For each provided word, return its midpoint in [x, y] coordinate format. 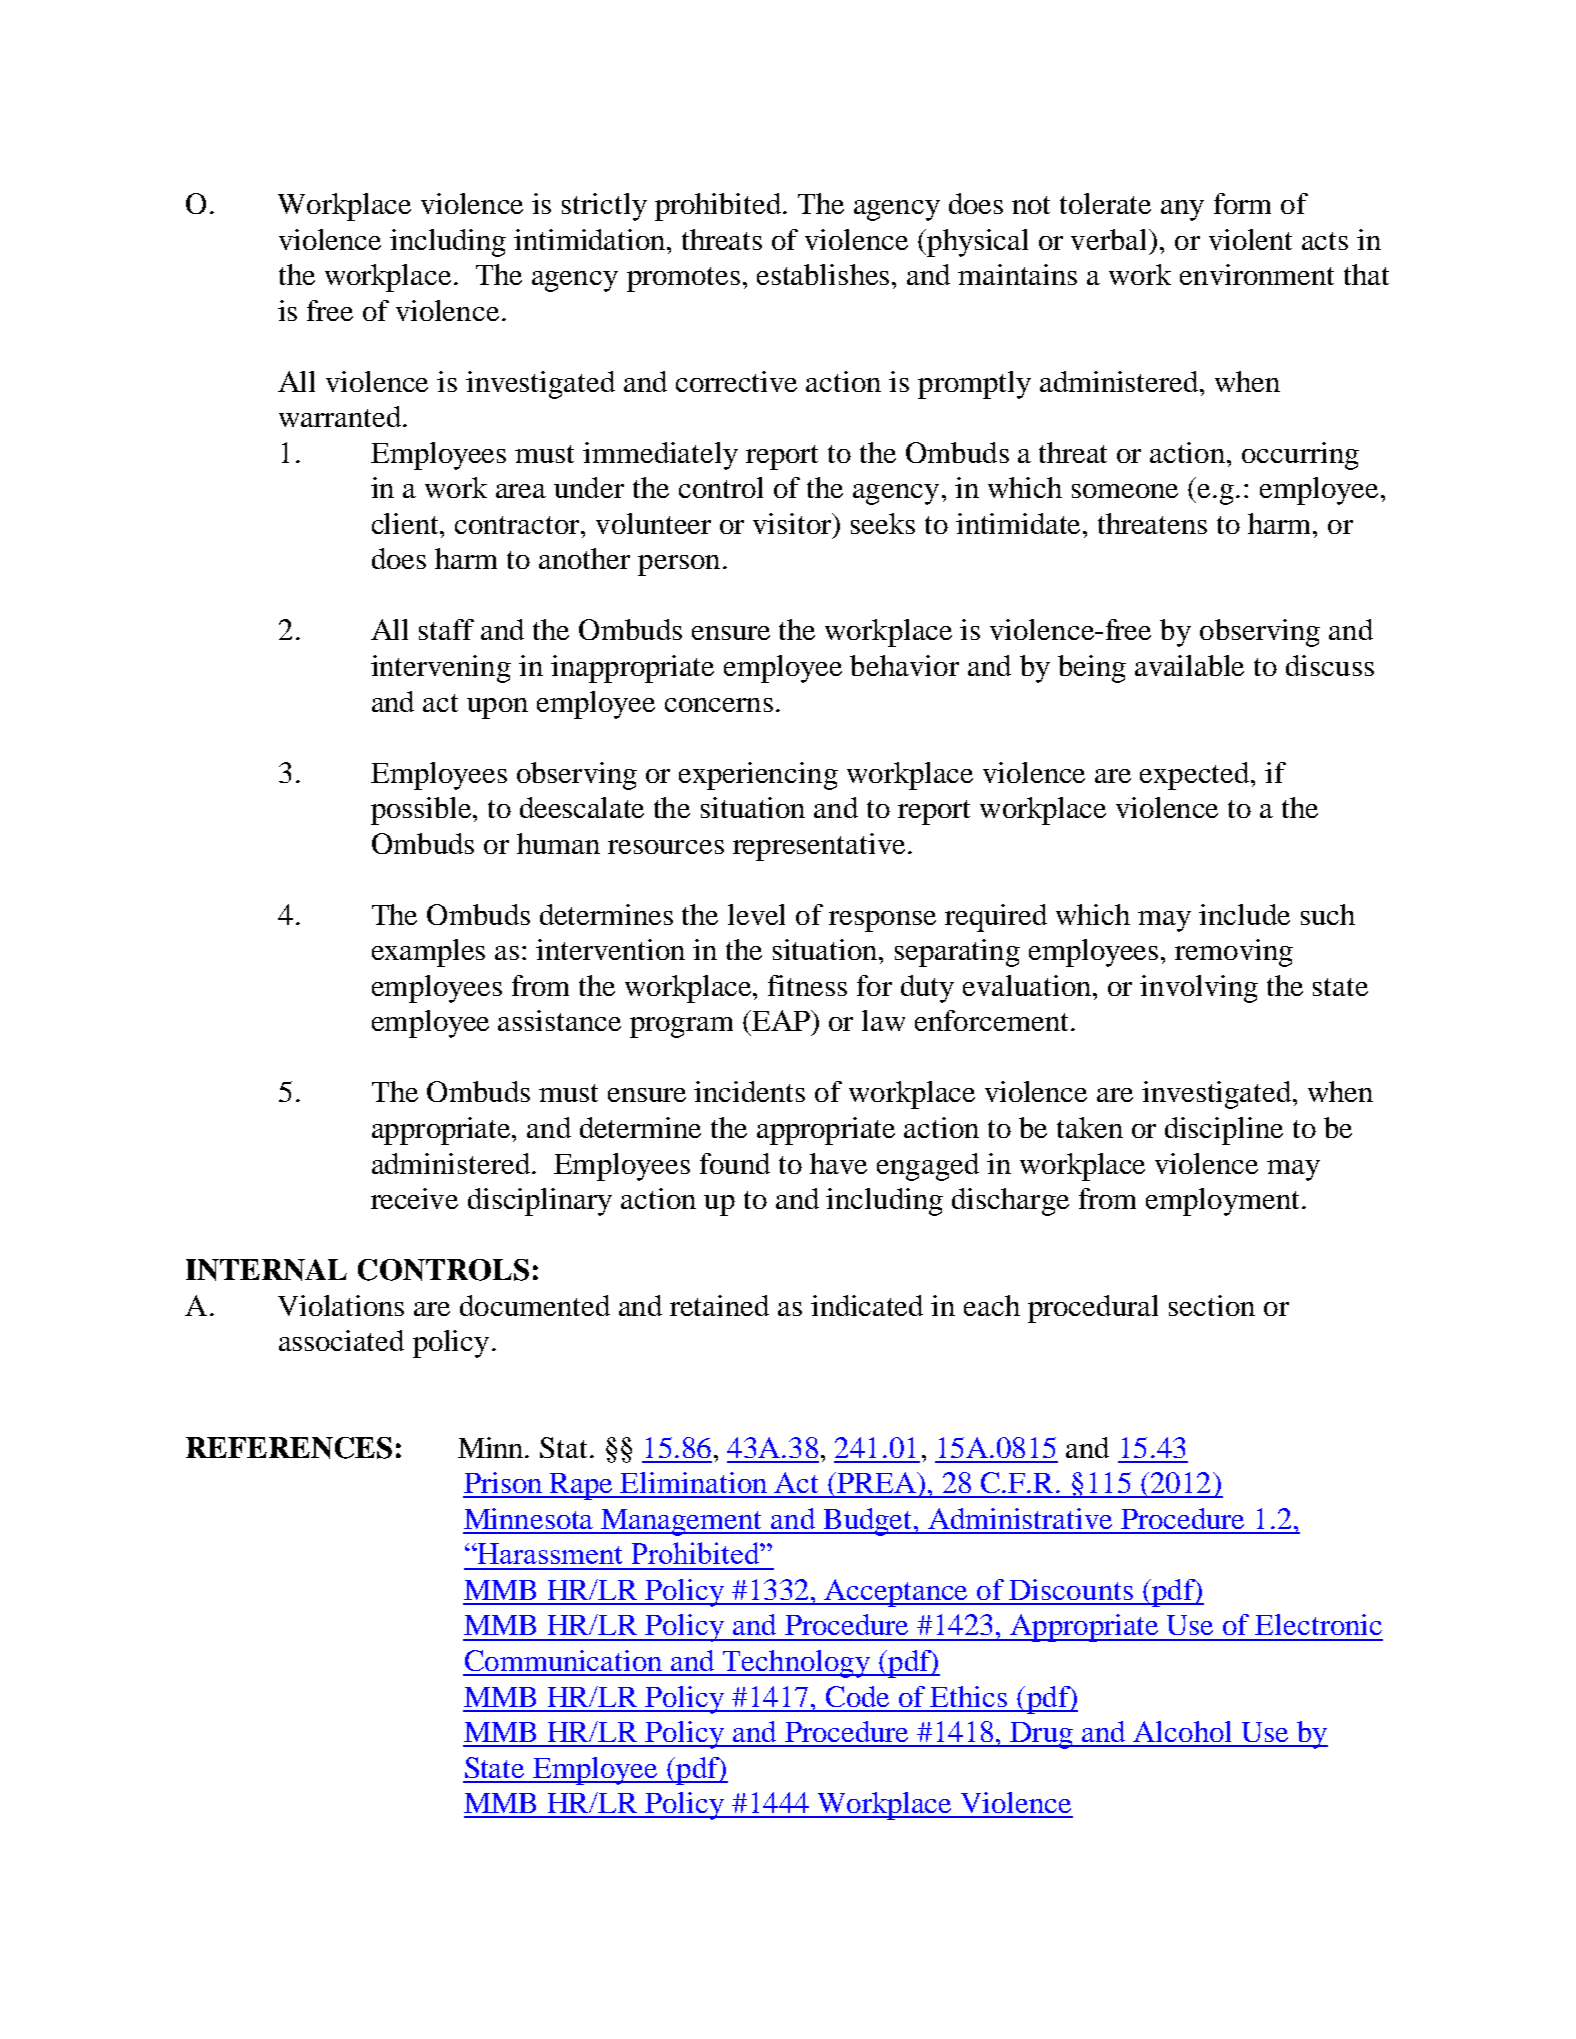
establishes [823, 274]
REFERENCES [289, 1448]
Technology [796, 1664]
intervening [441, 669]
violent [1250, 239]
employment [1222, 1202]
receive [414, 1198]
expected [1196, 776]
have [838, 1163]
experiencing [758, 776]
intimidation [591, 239]
